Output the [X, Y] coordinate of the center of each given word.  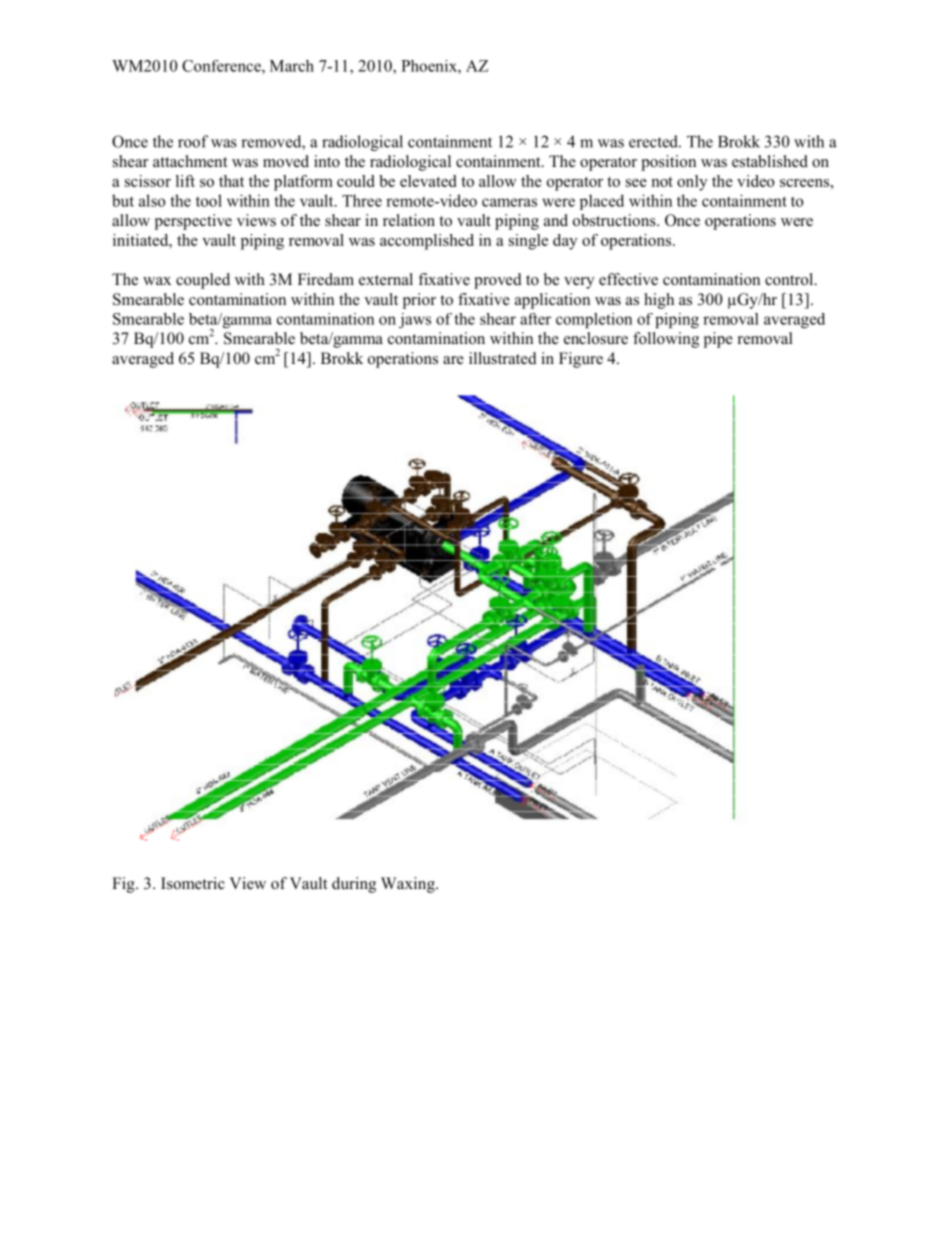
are [453, 360]
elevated [428, 181]
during [354, 885]
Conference [222, 66]
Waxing [409, 885]
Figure [581, 360]
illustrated [503, 358]
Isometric [193, 883]
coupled [203, 281]
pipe [718, 340]
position [668, 163]
